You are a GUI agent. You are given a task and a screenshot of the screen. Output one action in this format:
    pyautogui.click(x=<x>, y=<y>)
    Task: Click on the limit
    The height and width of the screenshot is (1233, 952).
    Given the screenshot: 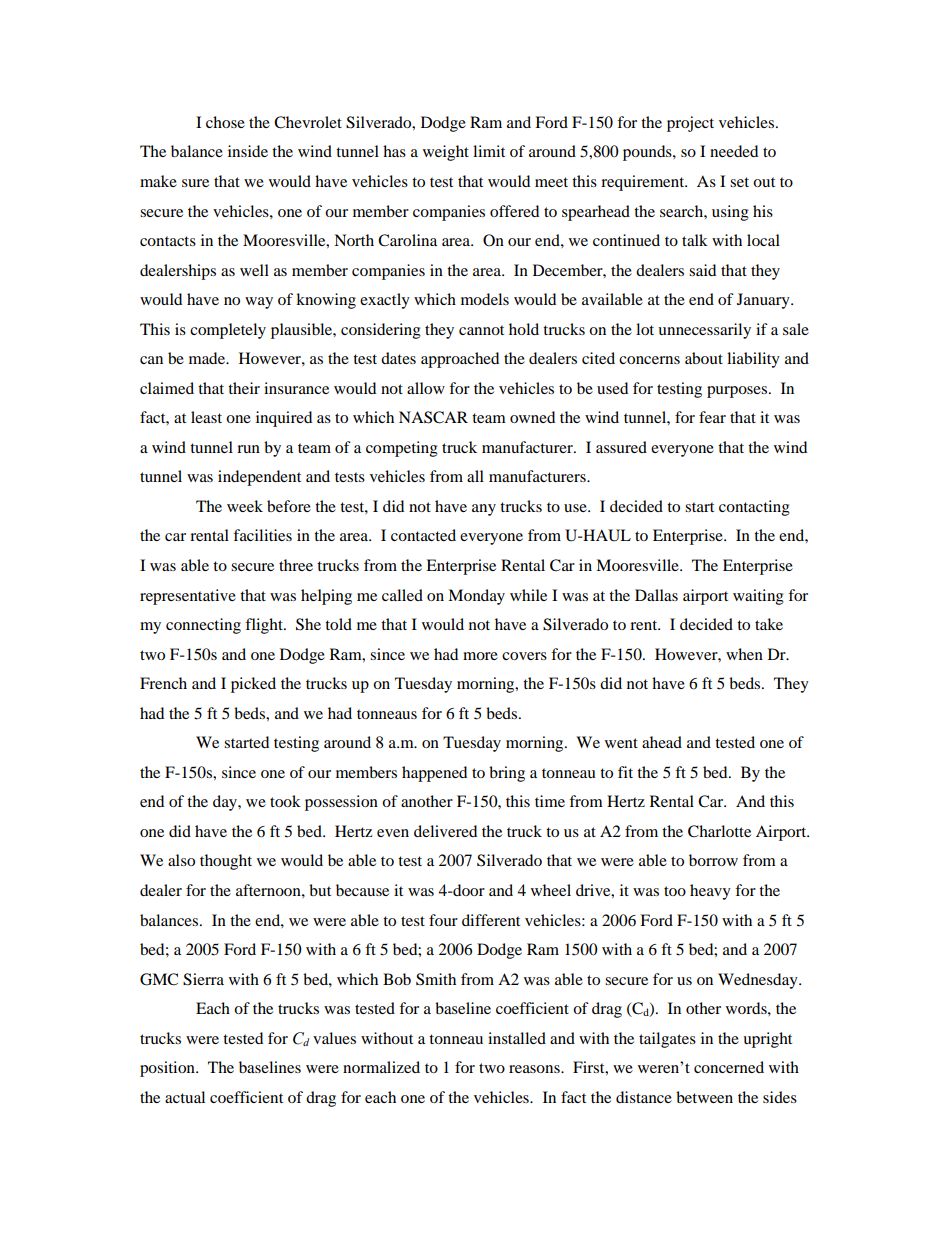 What is the action you would take?
    pyautogui.click(x=489, y=151)
